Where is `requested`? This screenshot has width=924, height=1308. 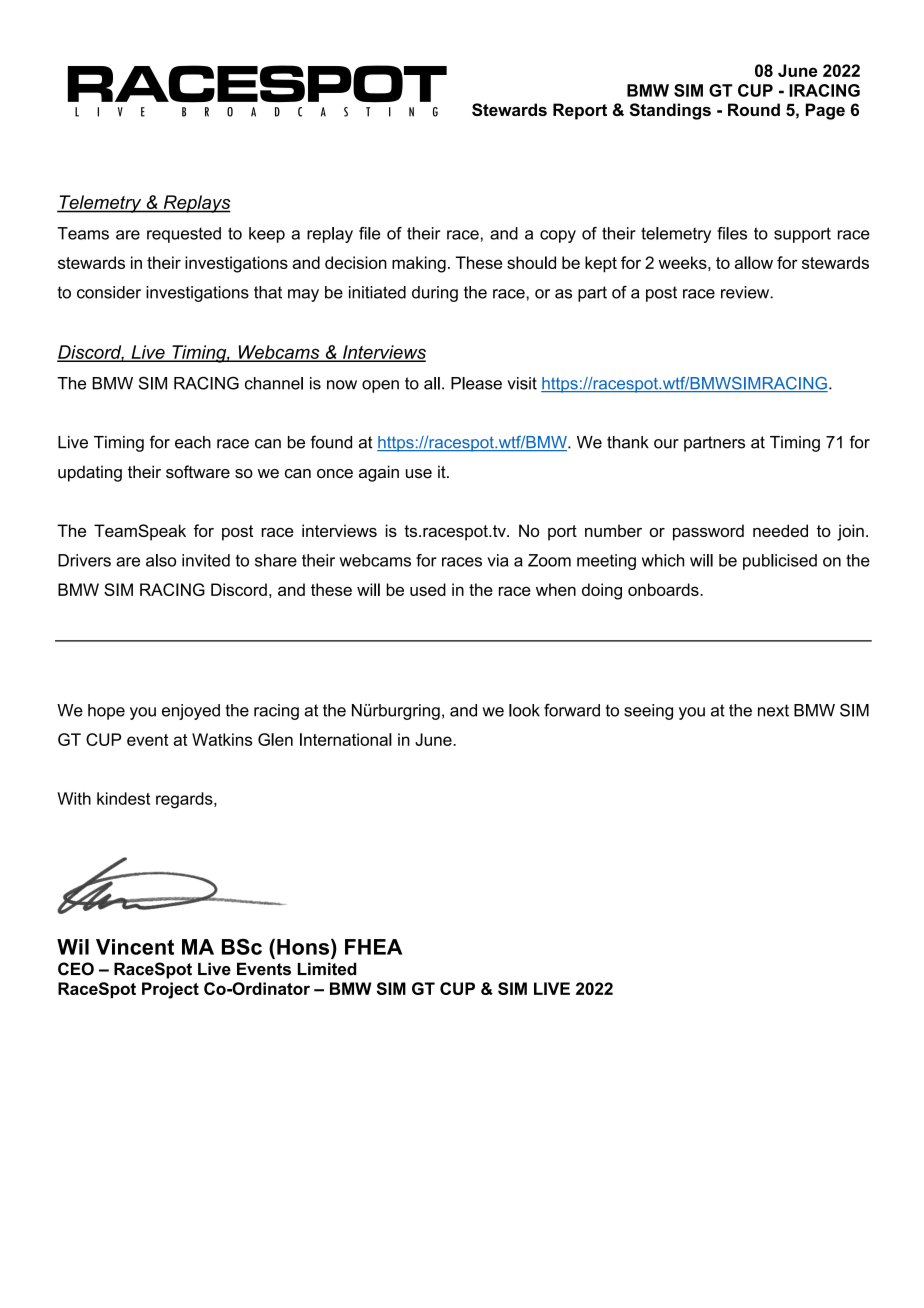 requested is located at coordinates (184, 235).
